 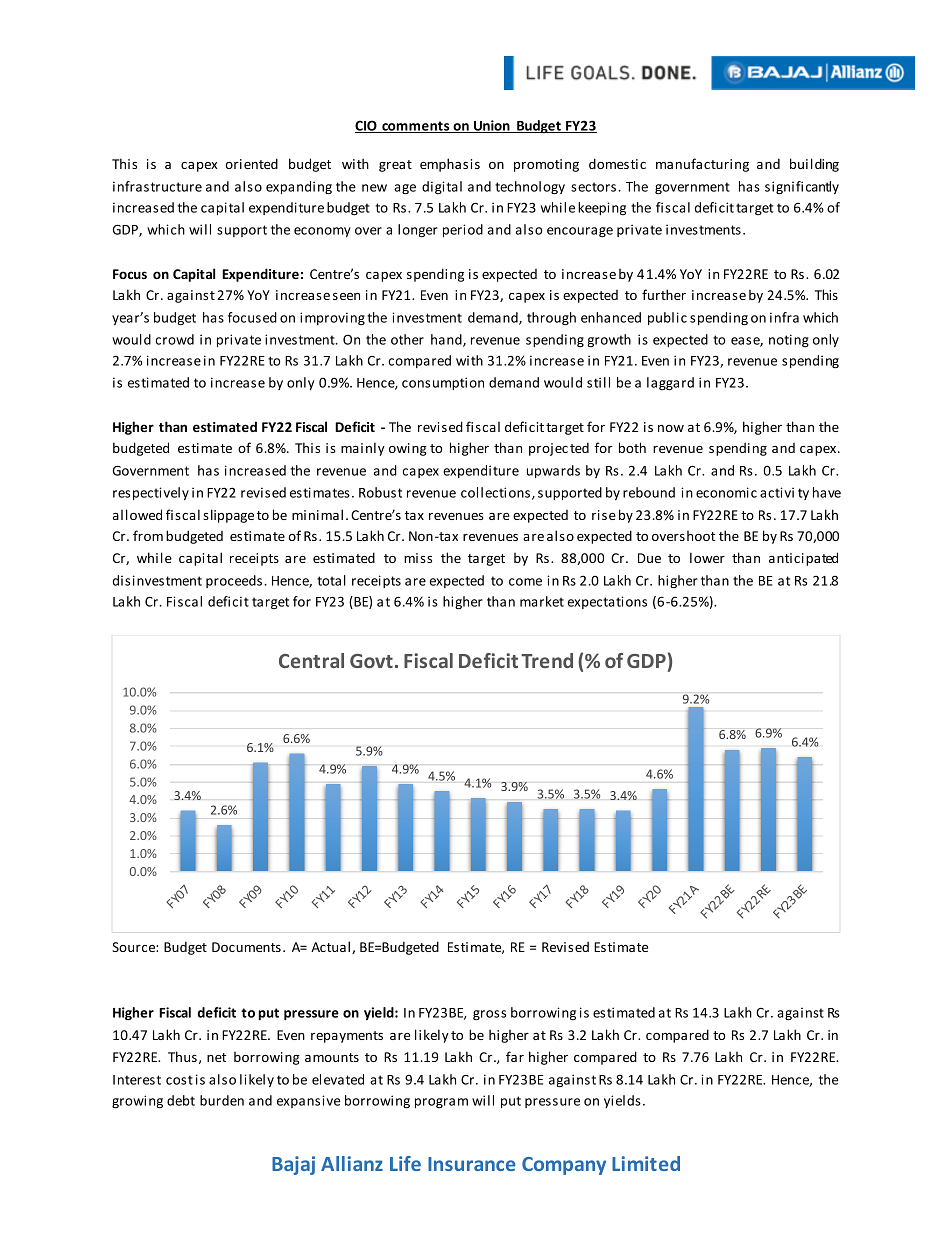 What do you see at coordinates (525, 582) in the document?
I see `come` at bounding box center [525, 582].
